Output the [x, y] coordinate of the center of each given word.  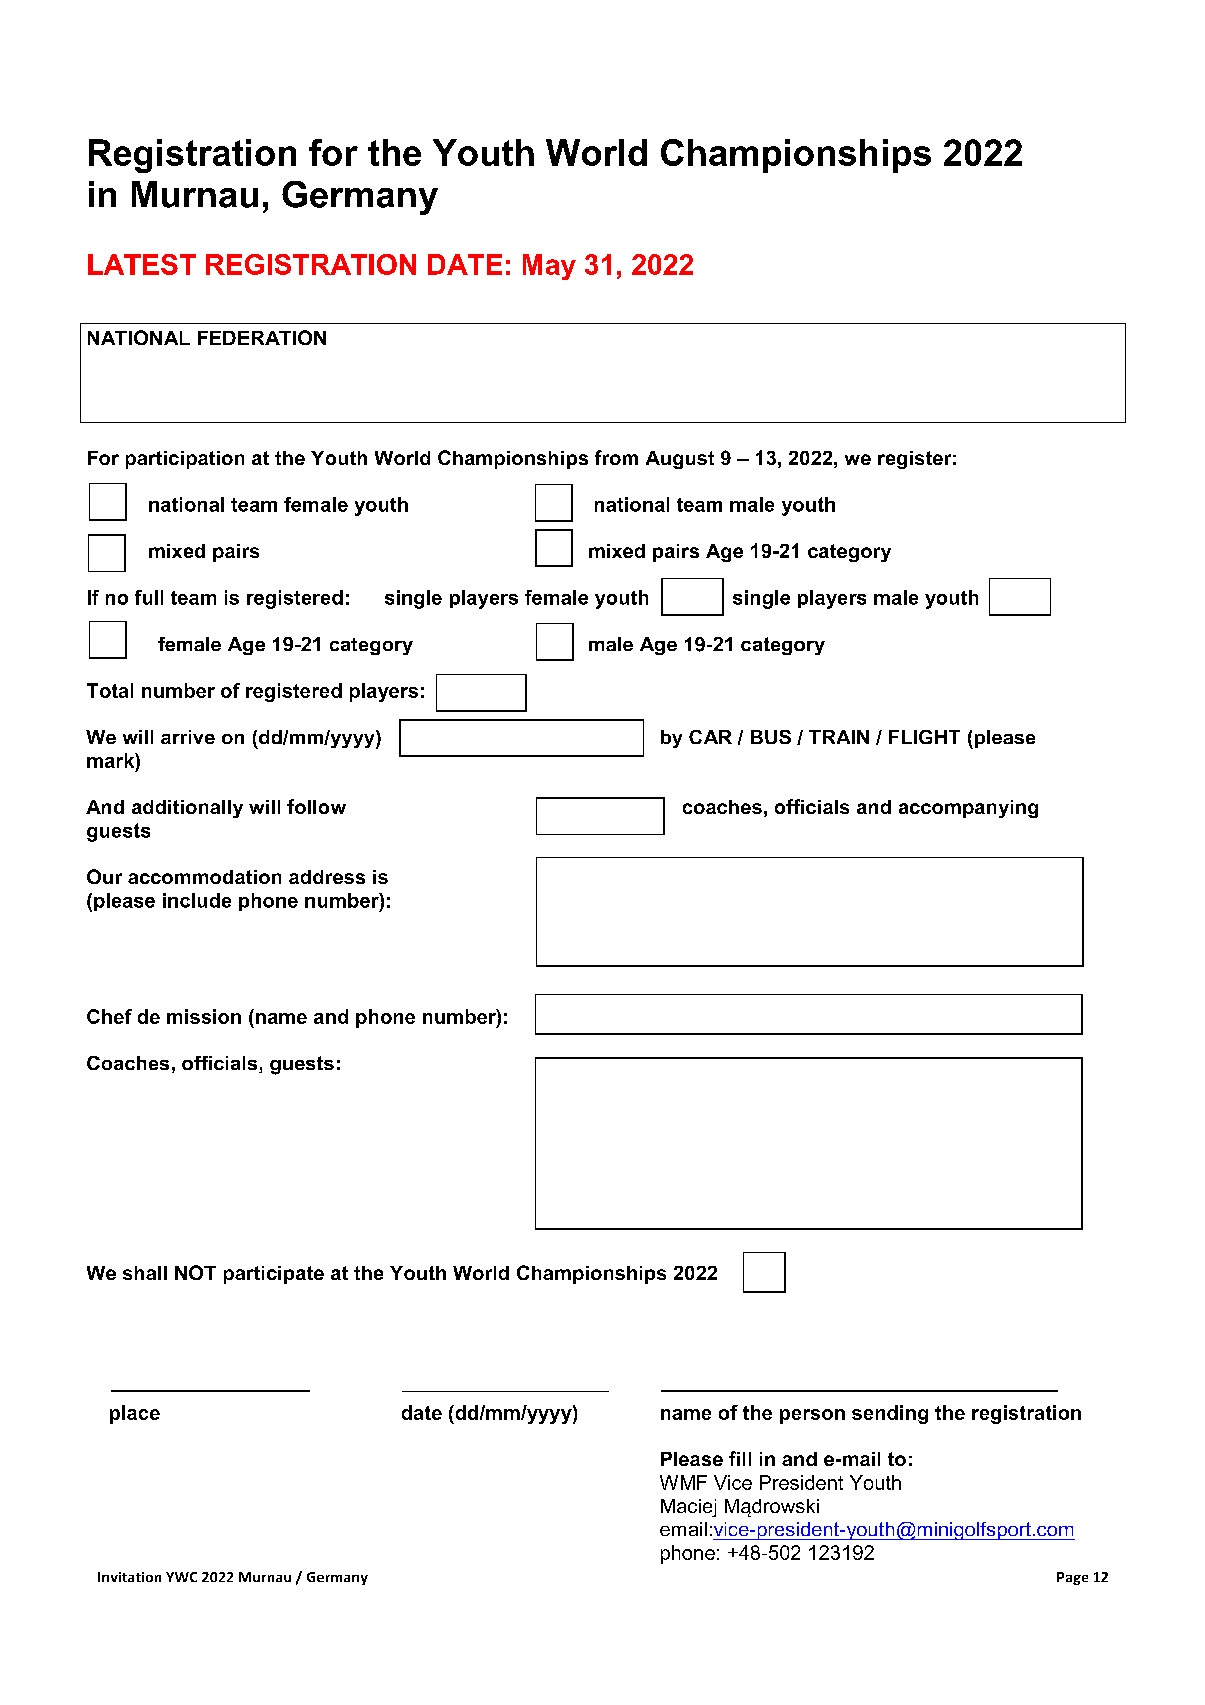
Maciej [688, 1508]
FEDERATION [262, 337]
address [327, 877]
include [197, 900]
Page [1072, 1578]
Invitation [129, 1577]
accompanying [968, 809]
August [680, 460]
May [549, 267]
